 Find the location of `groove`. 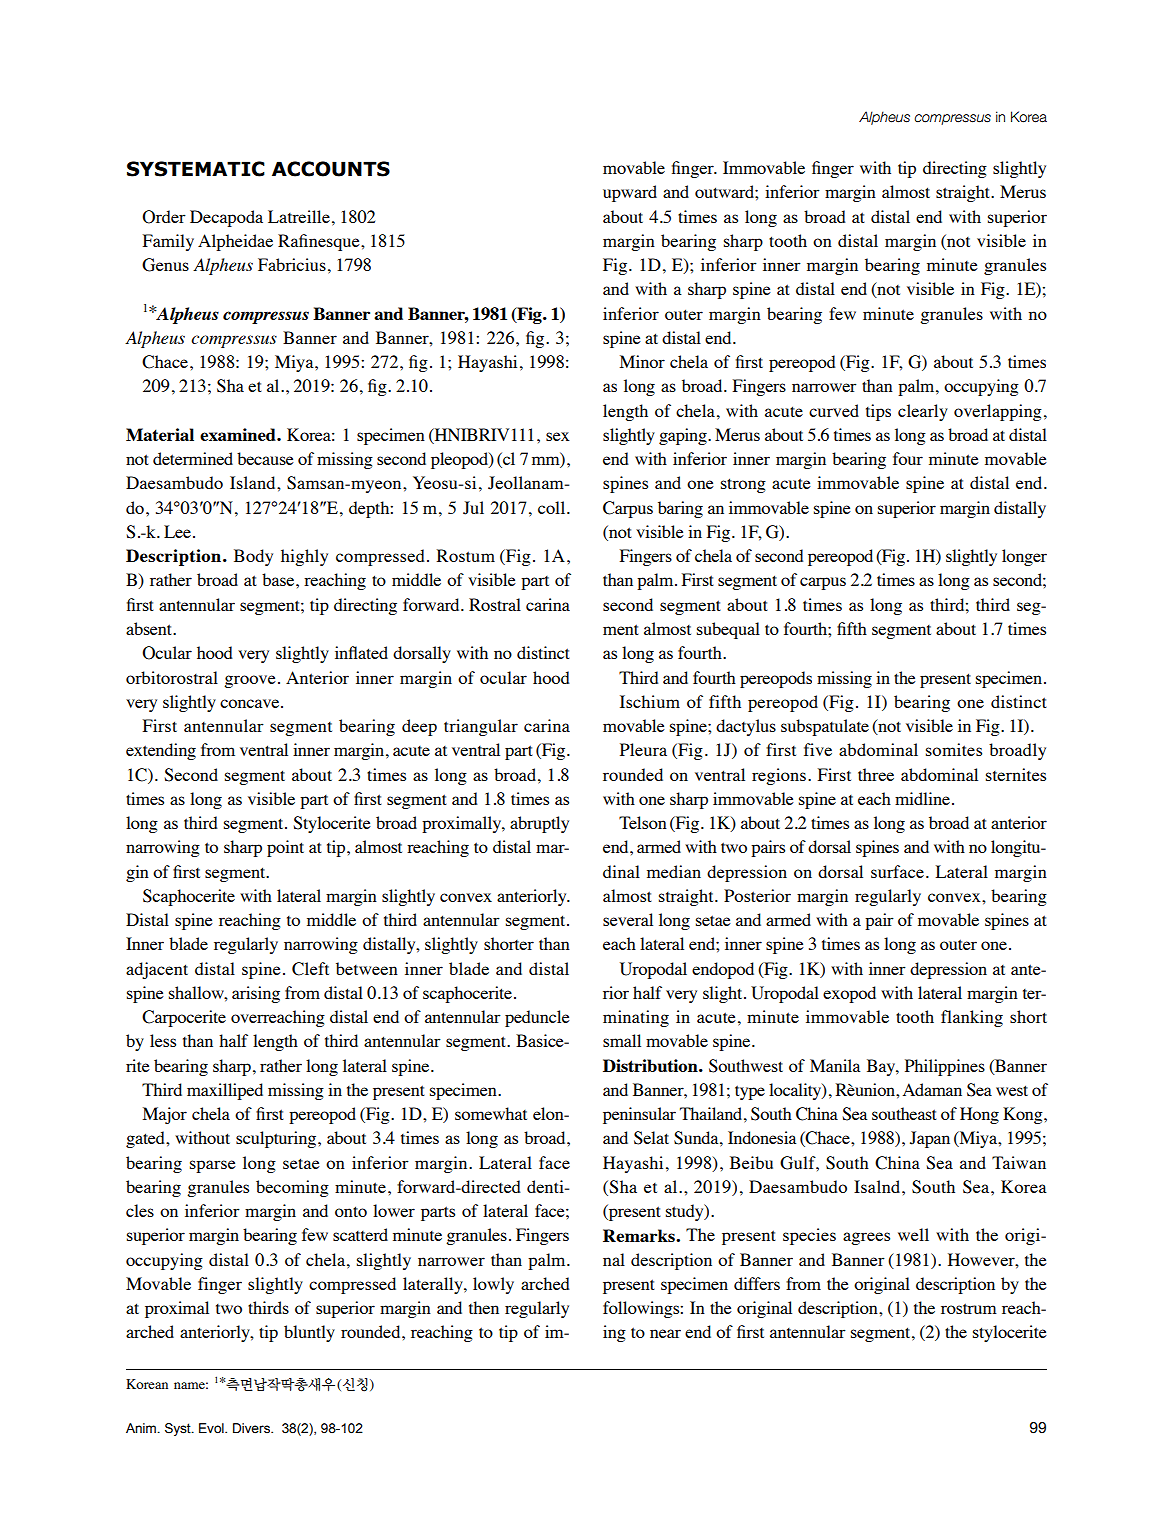

groove is located at coordinates (250, 681).
